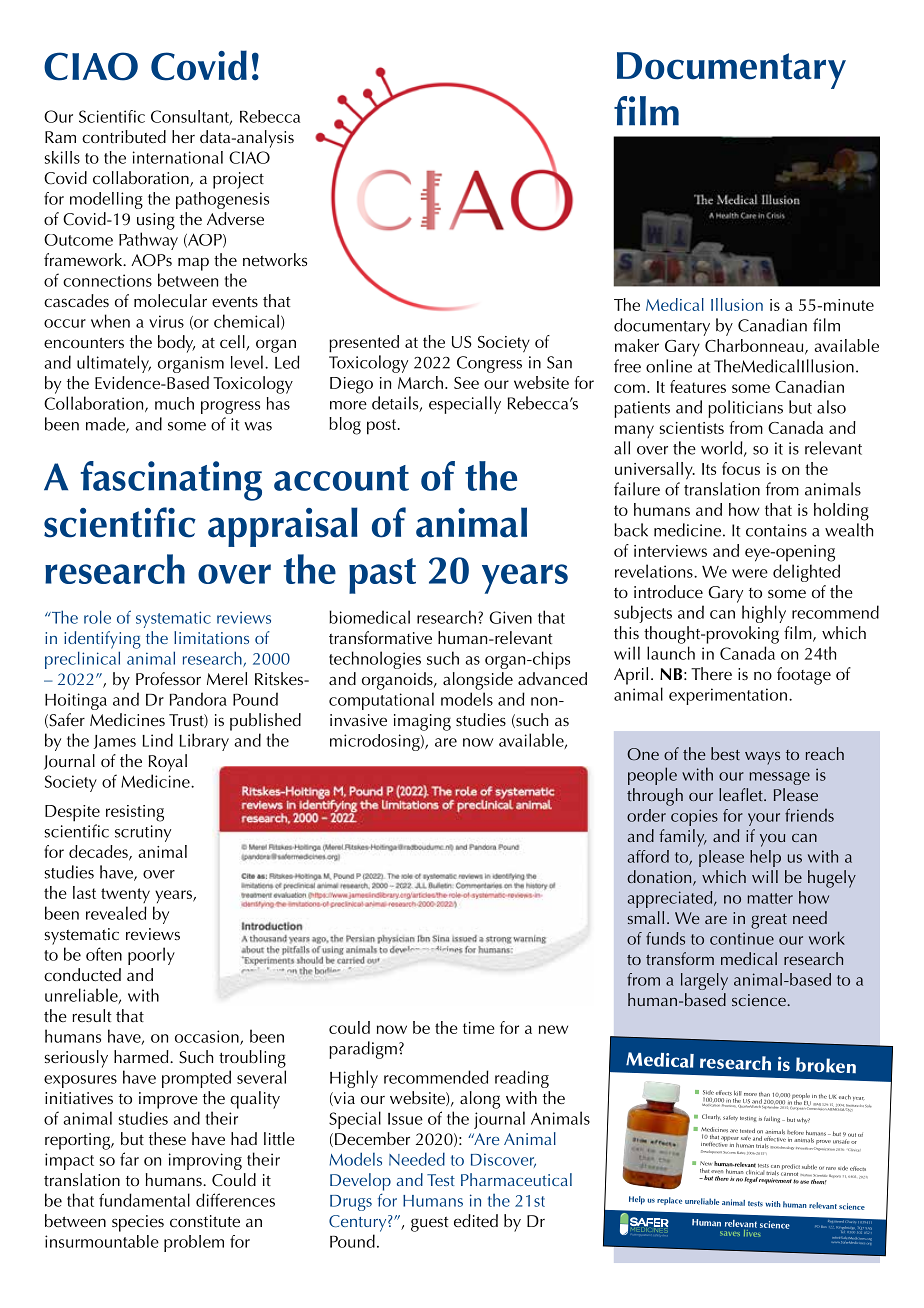 This screenshot has height=1308, width=924. I want to click on project, so click(238, 180).
